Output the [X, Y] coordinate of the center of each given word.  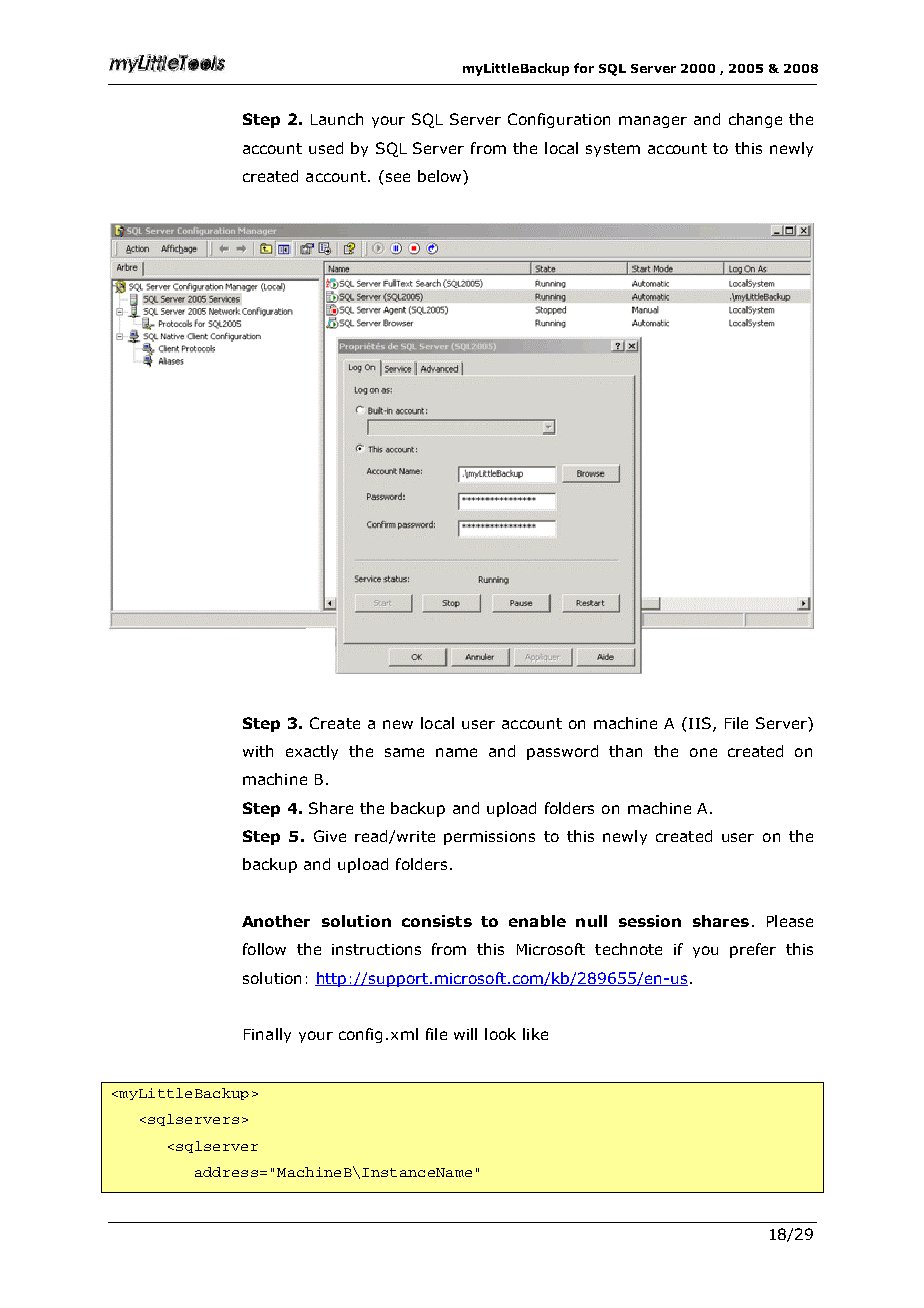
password [562, 752]
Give [330, 836]
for [584, 68]
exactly [312, 752]
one [703, 752]
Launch [337, 119]
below [441, 176]
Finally [267, 1035]
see [398, 177]
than [625, 751]
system [613, 150]
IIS [700, 723]
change [755, 120]
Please [790, 921]
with [258, 751]
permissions [489, 838]
